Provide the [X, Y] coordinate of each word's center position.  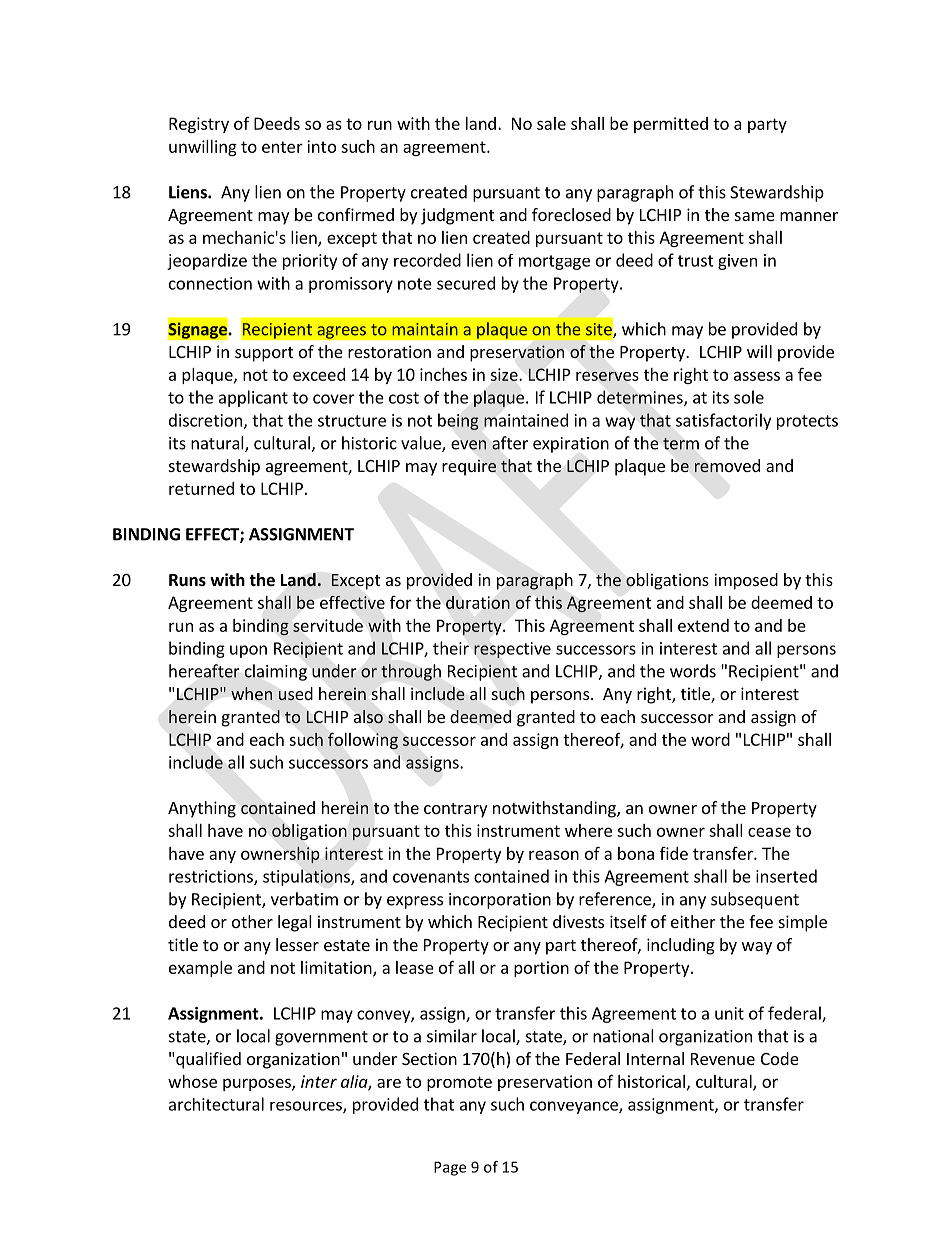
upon [248, 651]
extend [703, 625]
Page [450, 1168]
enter [282, 147]
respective [512, 650]
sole [749, 397]
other [252, 921]
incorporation [500, 901]
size [505, 374]
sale [551, 123]
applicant [253, 398]
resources [307, 1107]
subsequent [755, 900]
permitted [671, 125]
